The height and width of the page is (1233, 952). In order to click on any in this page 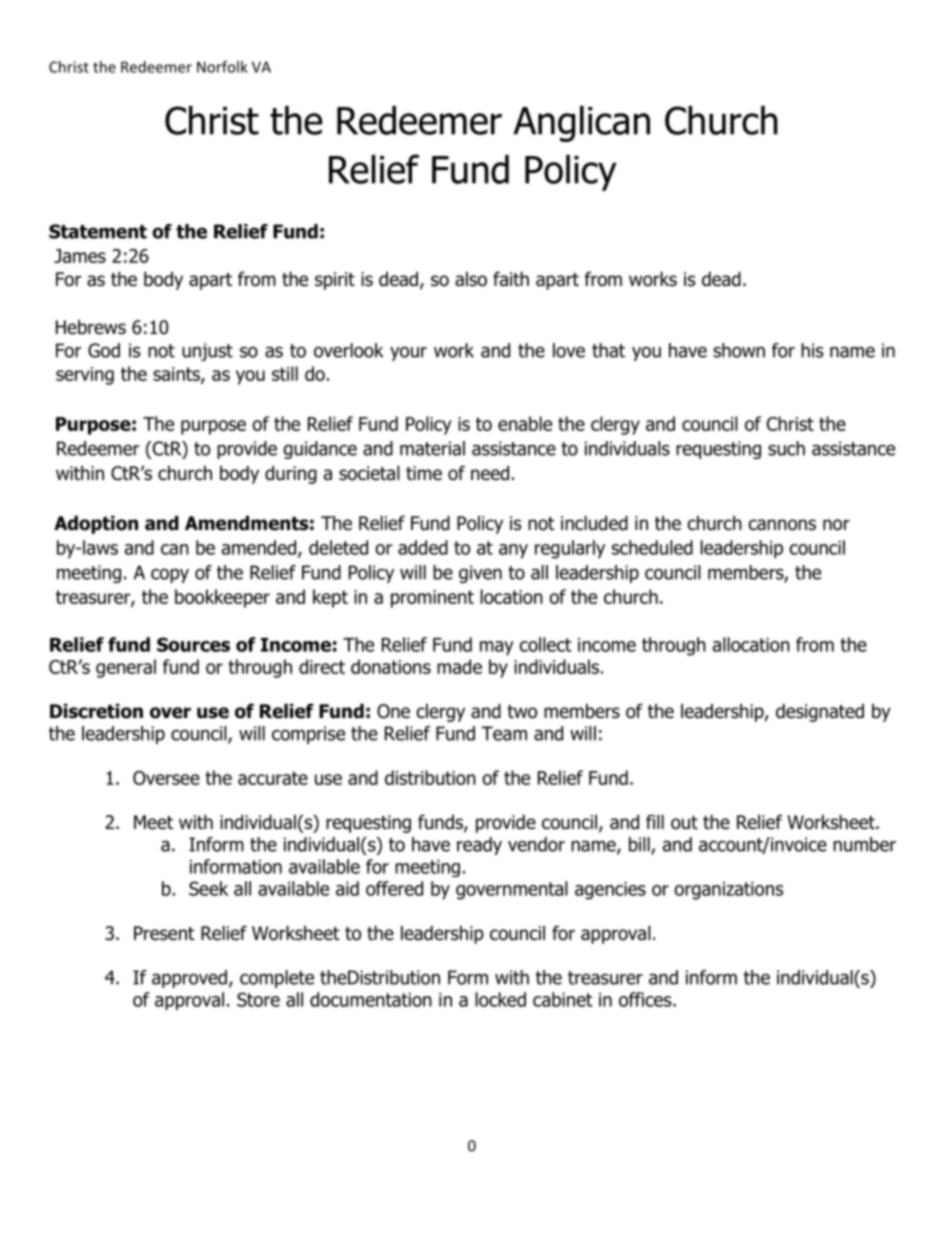, I will do `click(513, 551)`.
